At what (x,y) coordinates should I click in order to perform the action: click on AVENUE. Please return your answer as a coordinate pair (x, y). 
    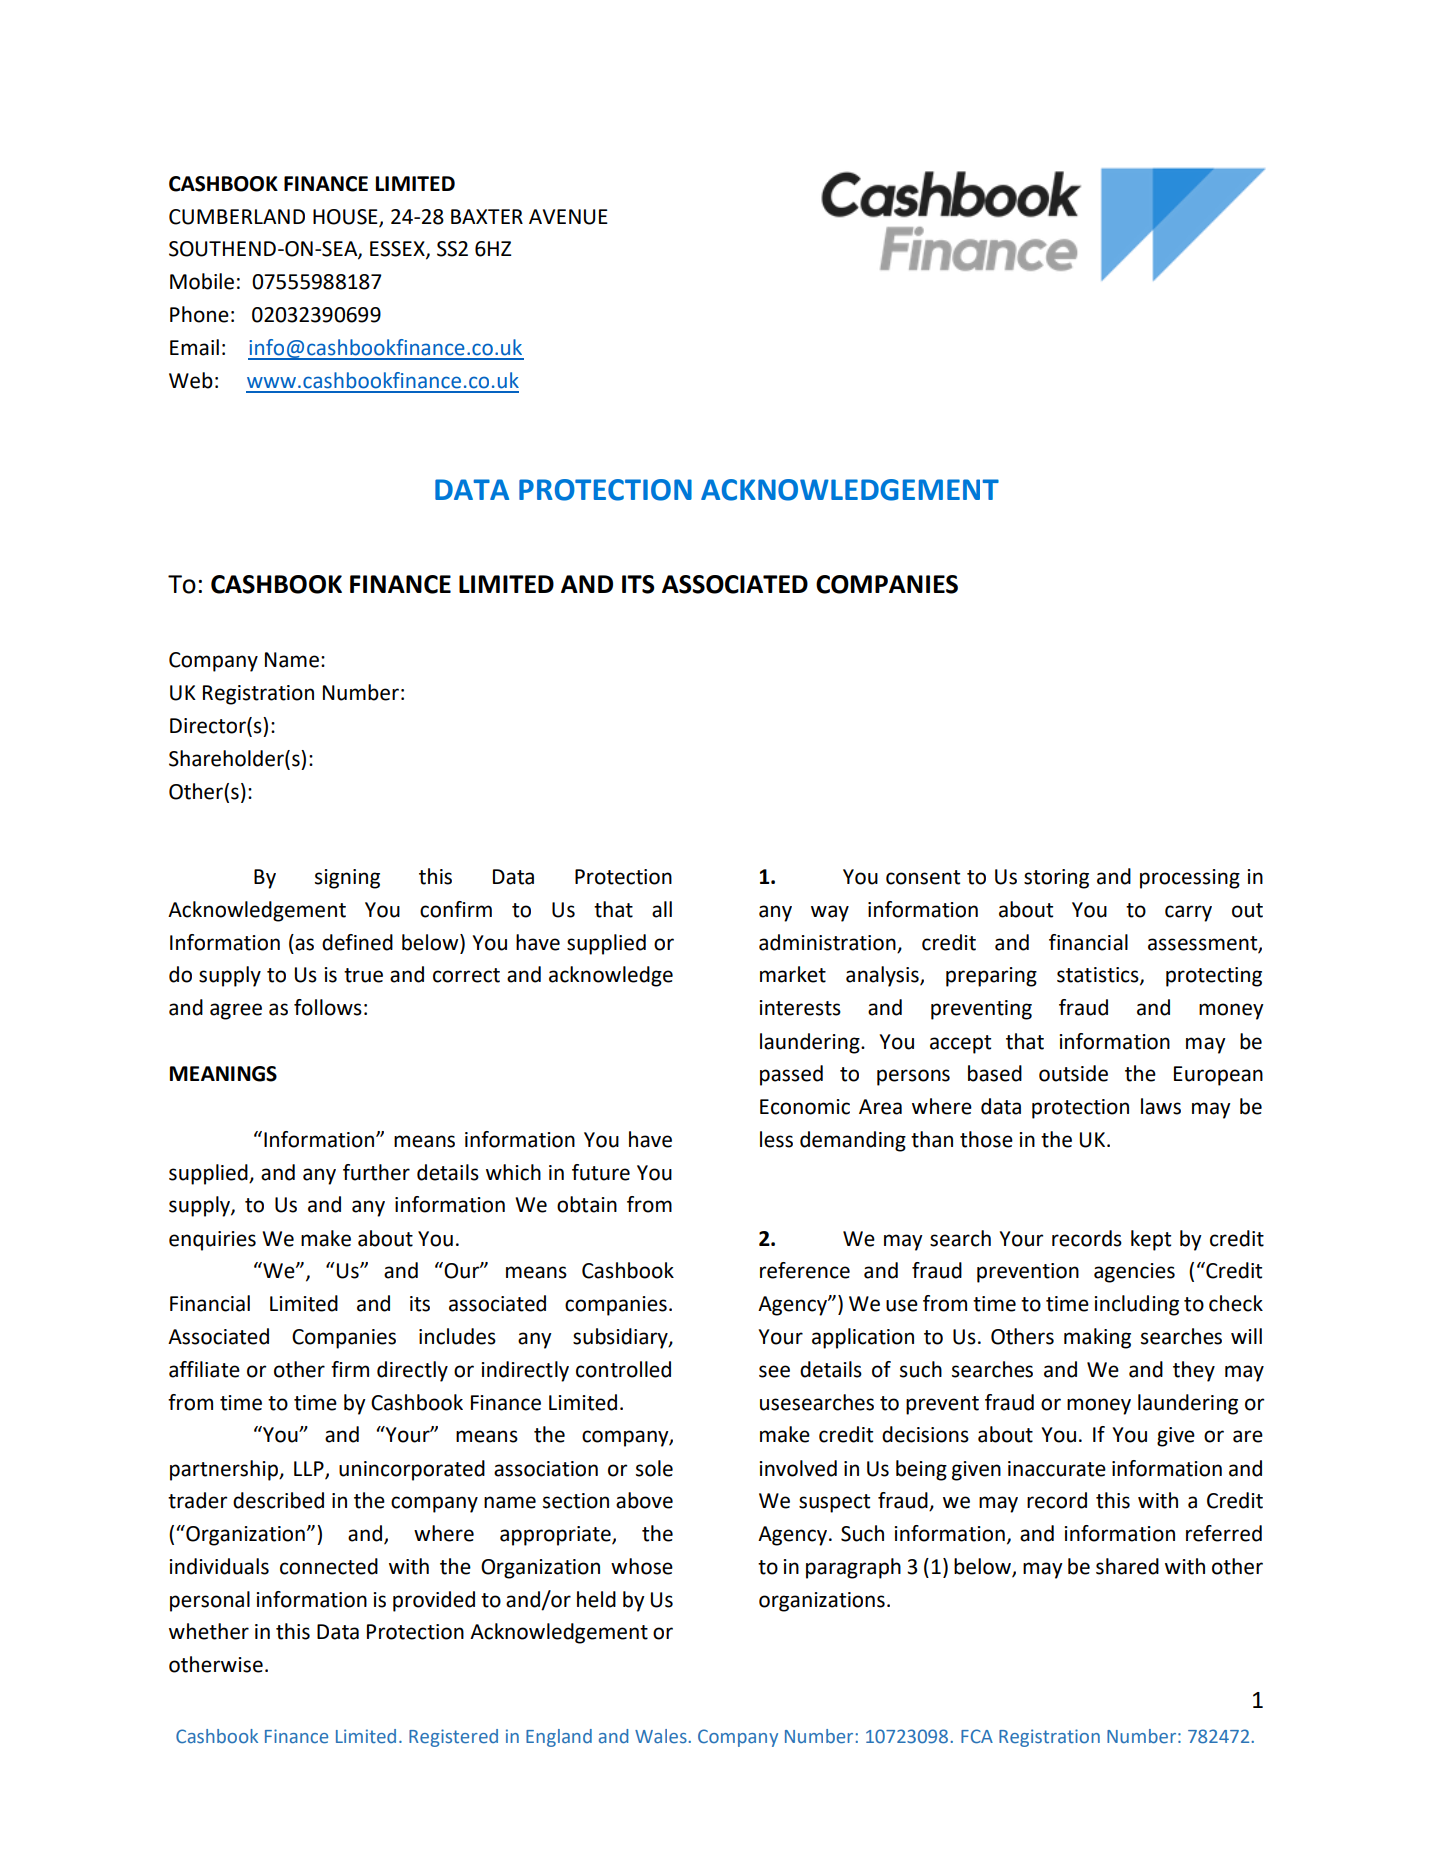
    Looking at the image, I should click on (568, 217).
